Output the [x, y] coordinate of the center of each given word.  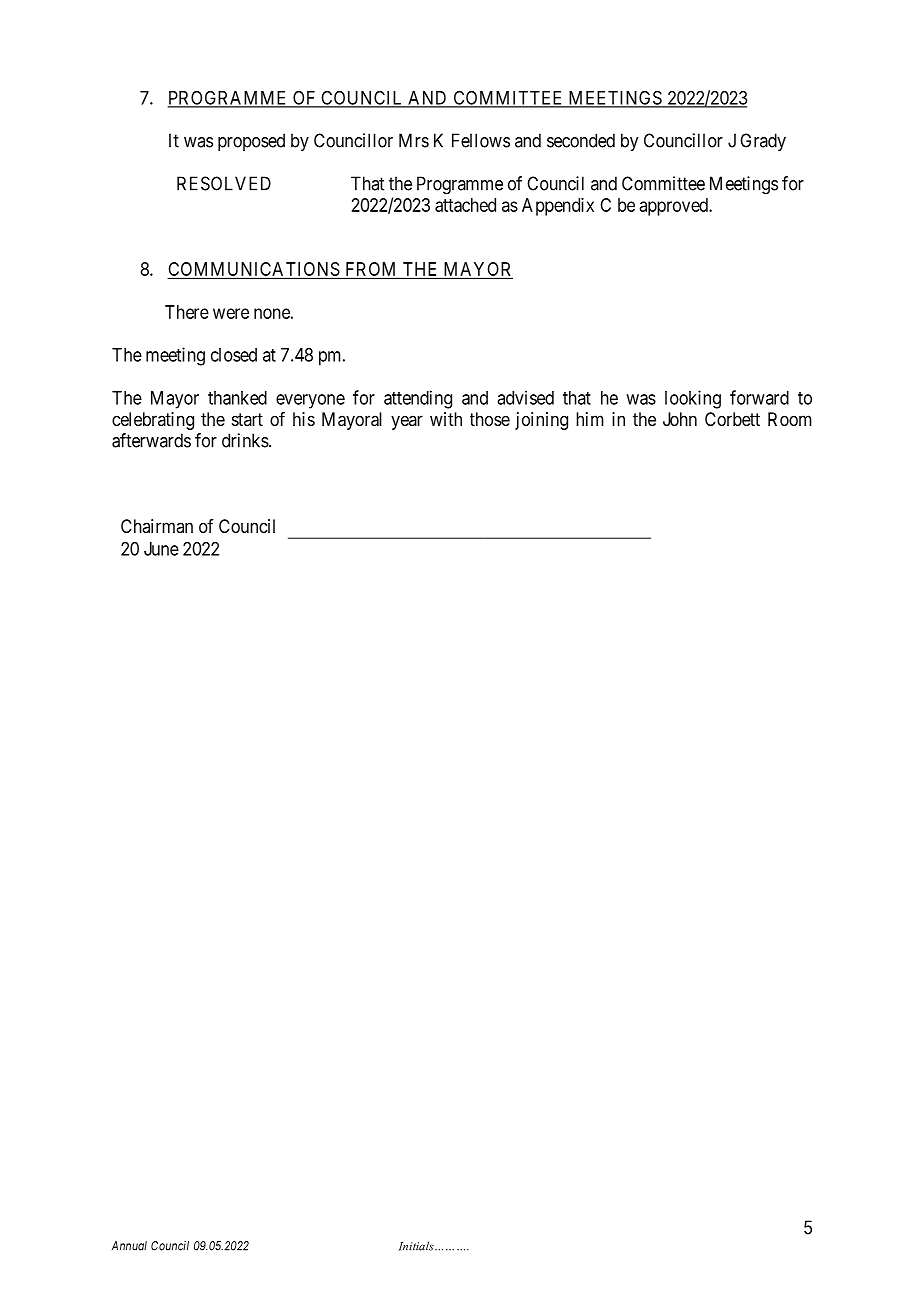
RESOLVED [224, 183]
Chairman [157, 526]
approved [675, 207]
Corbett [732, 419]
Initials [417, 1246]
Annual [129, 1246]
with [446, 419]
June [161, 549]
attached [465, 205]
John [680, 419]
